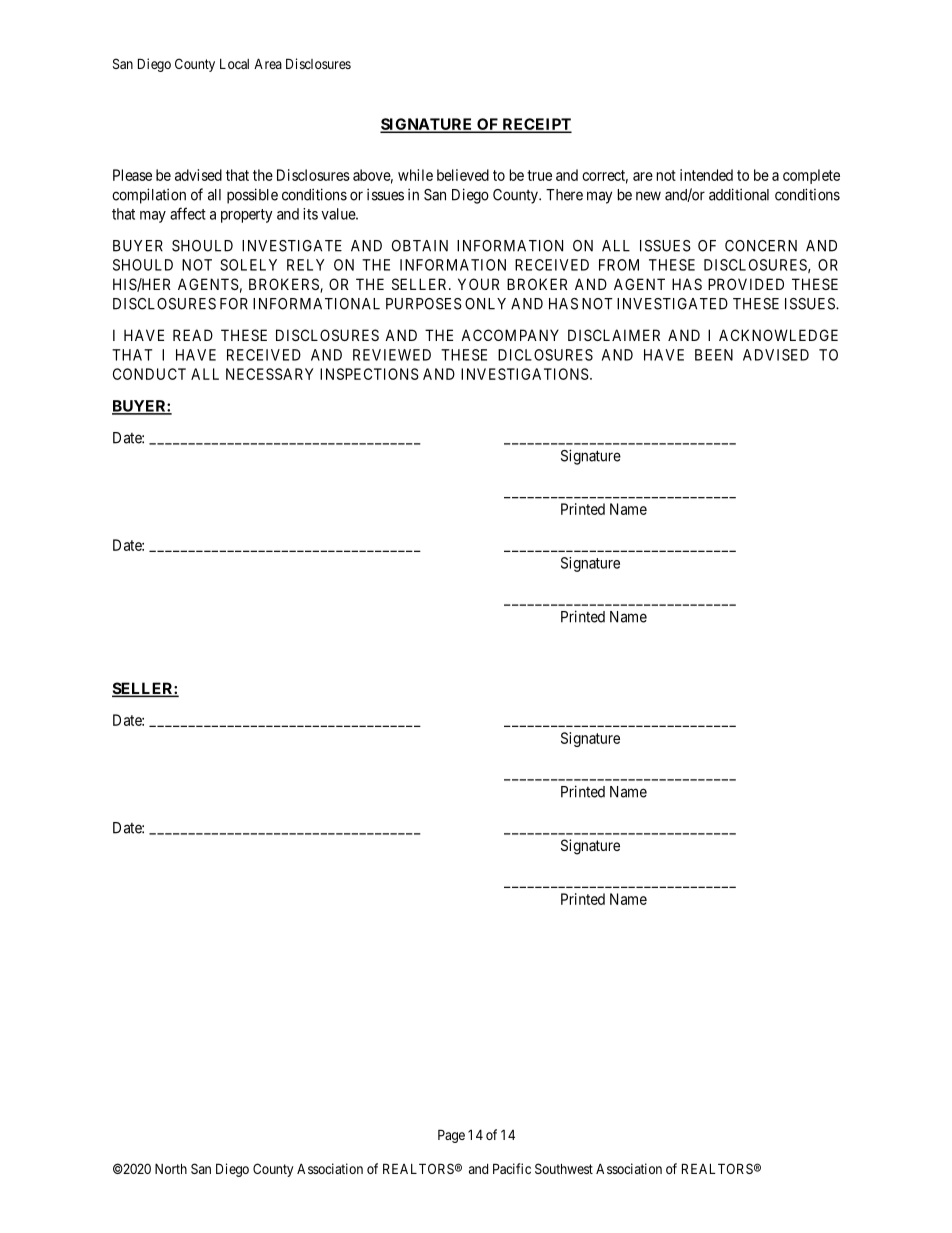  Describe the element at coordinates (269, 374) in the page. I see `NECESSARY` at that location.
